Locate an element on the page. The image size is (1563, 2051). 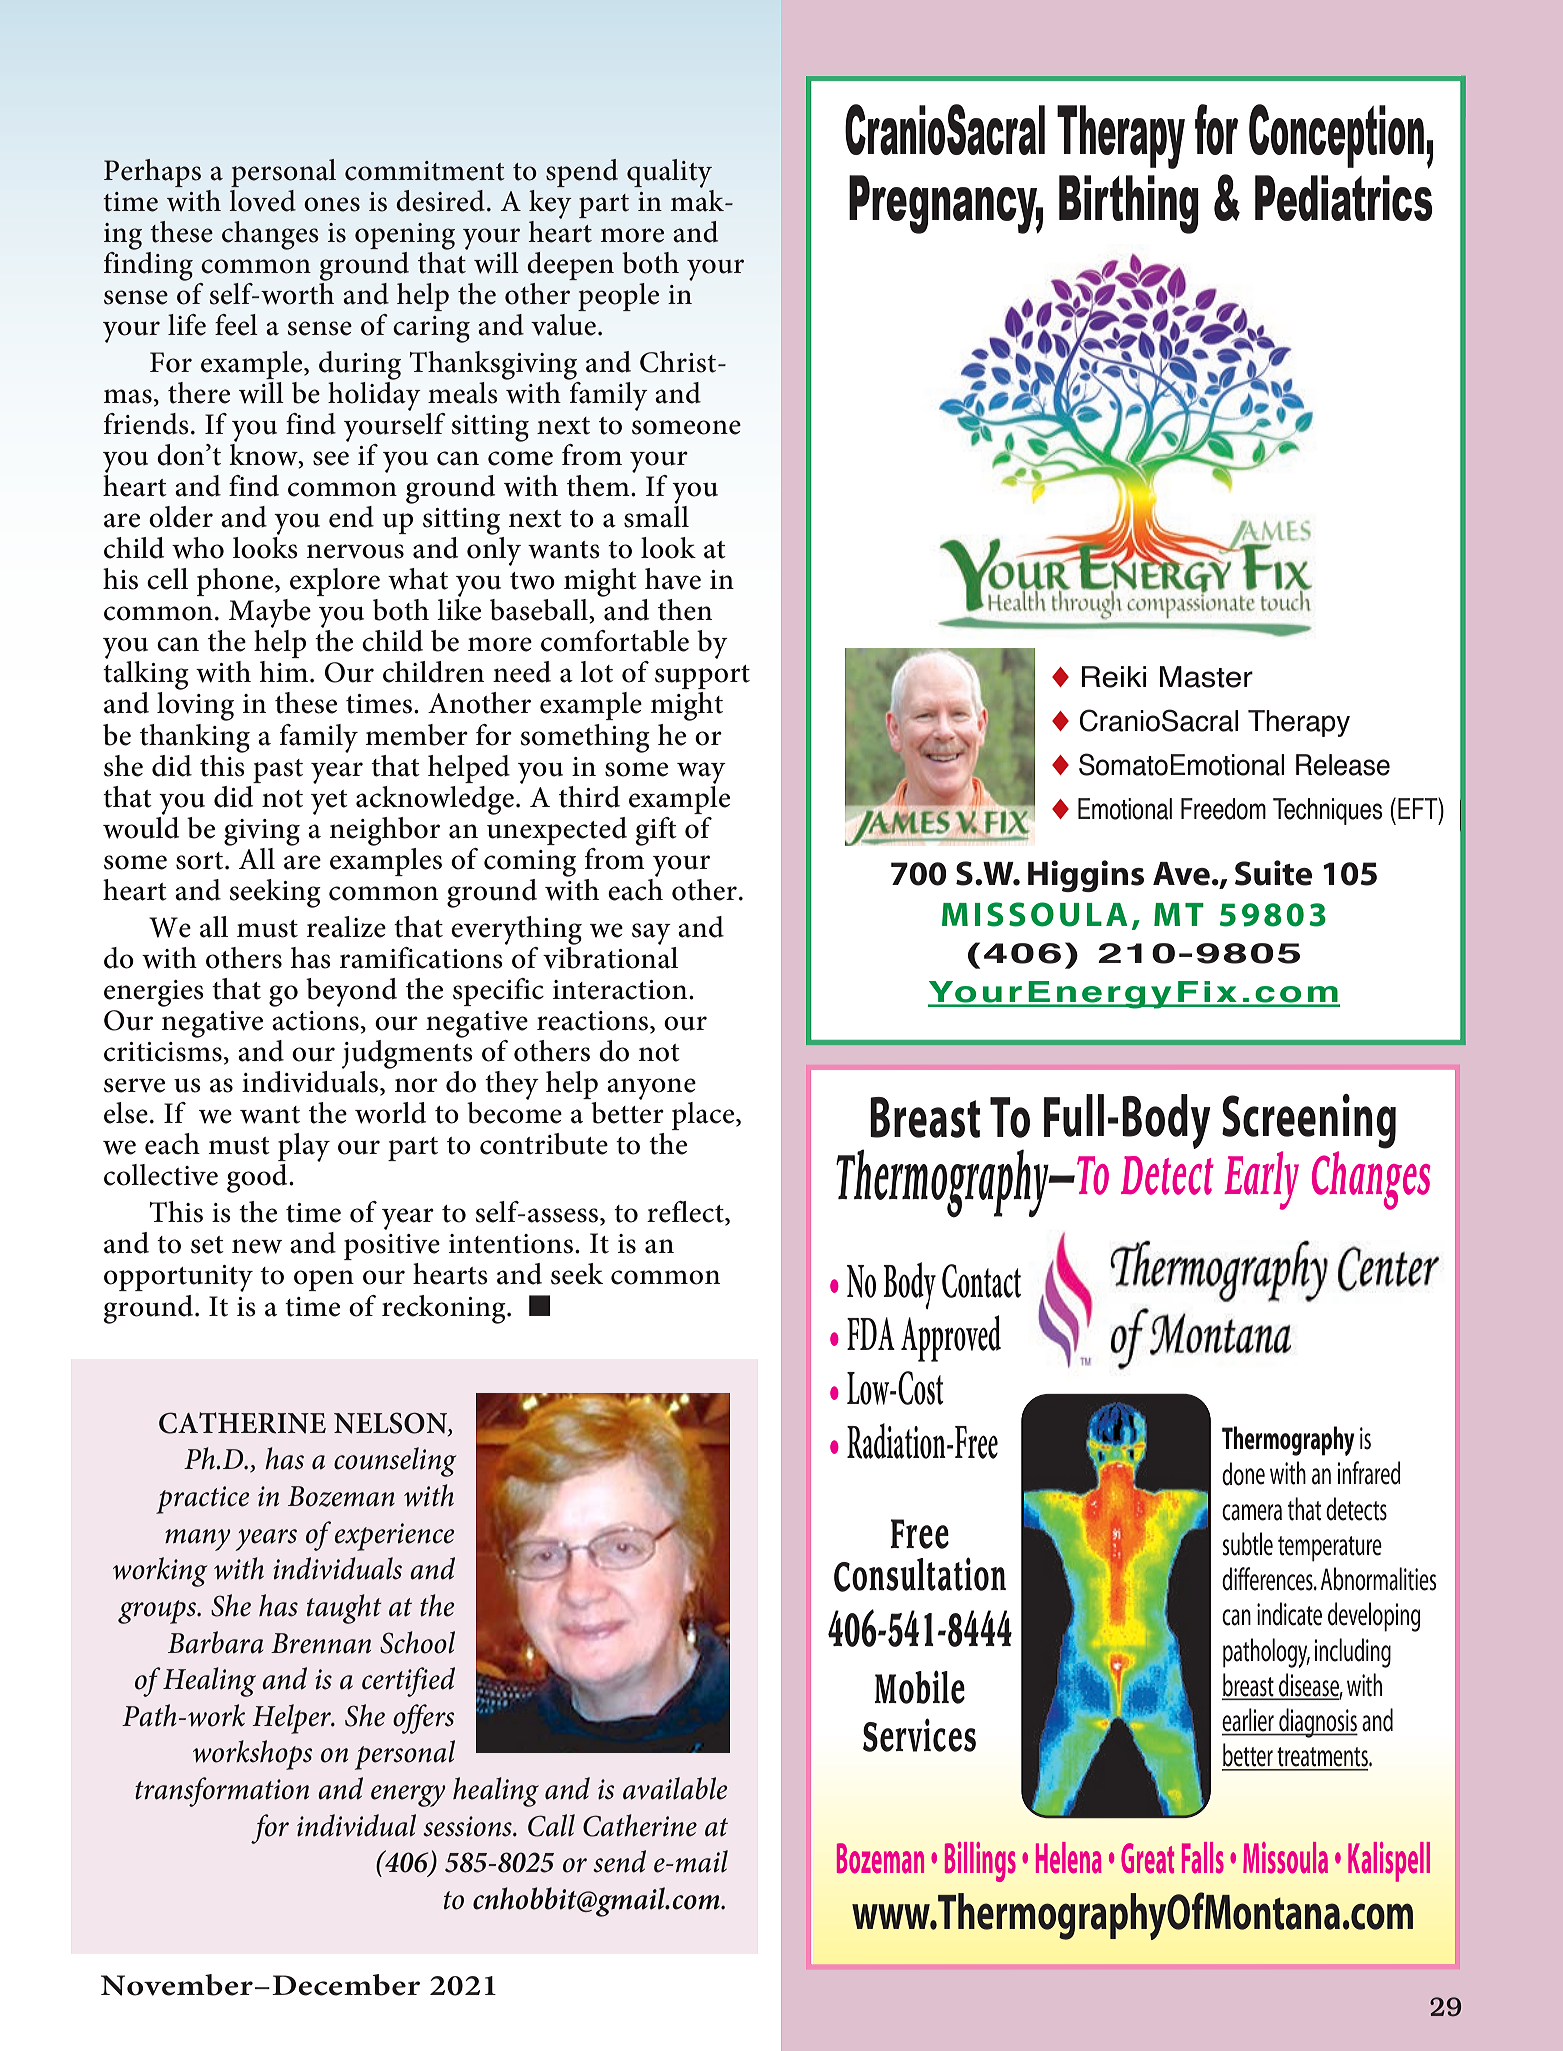
transformation is located at coordinates (222, 1792).
